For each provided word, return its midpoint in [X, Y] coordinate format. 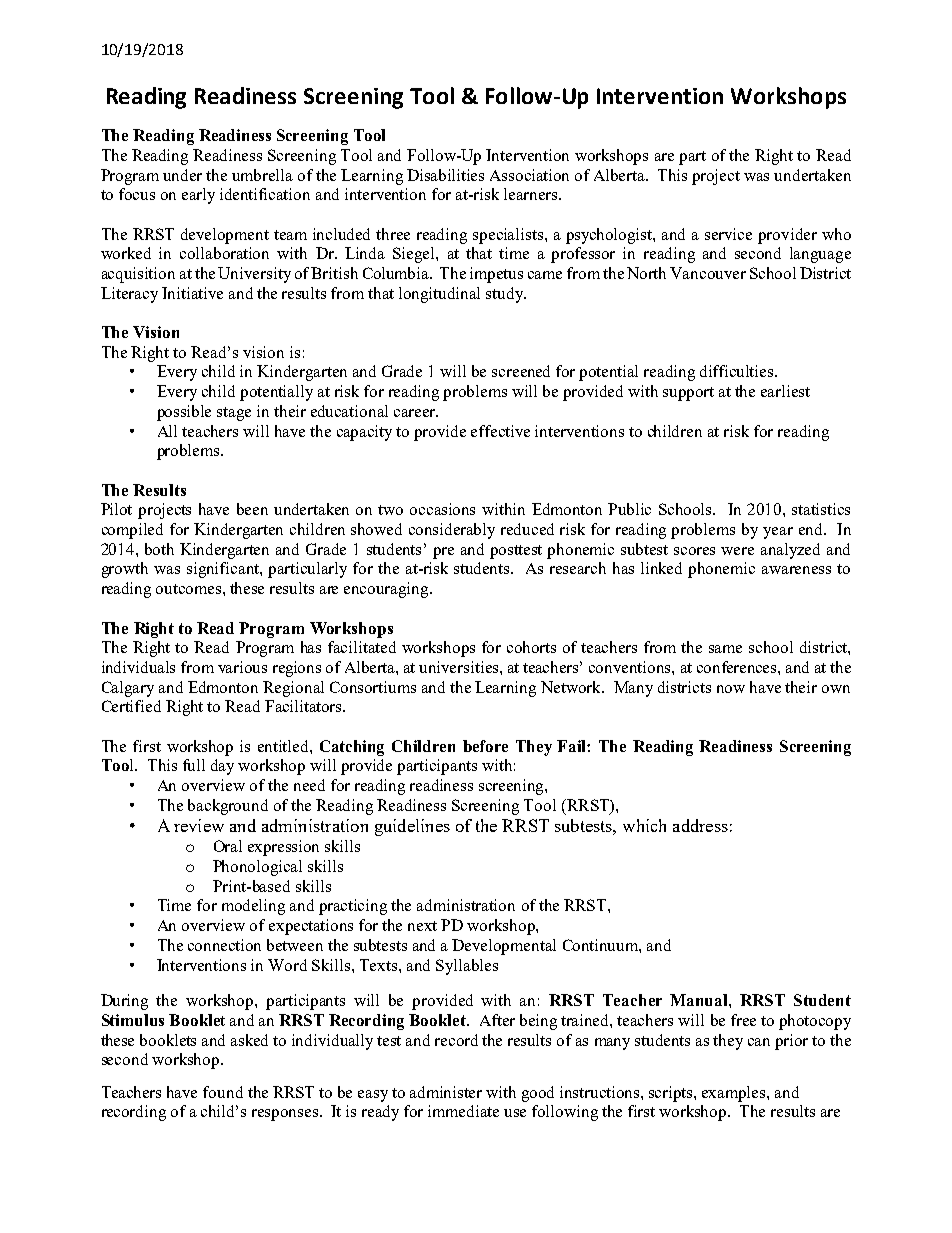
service [728, 234]
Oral [228, 846]
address [700, 825]
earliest [785, 391]
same [725, 649]
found [223, 1092]
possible [184, 413]
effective [500, 431]
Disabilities [445, 175]
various [242, 667]
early [198, 196]
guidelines [412, 827]
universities [460, 667]
